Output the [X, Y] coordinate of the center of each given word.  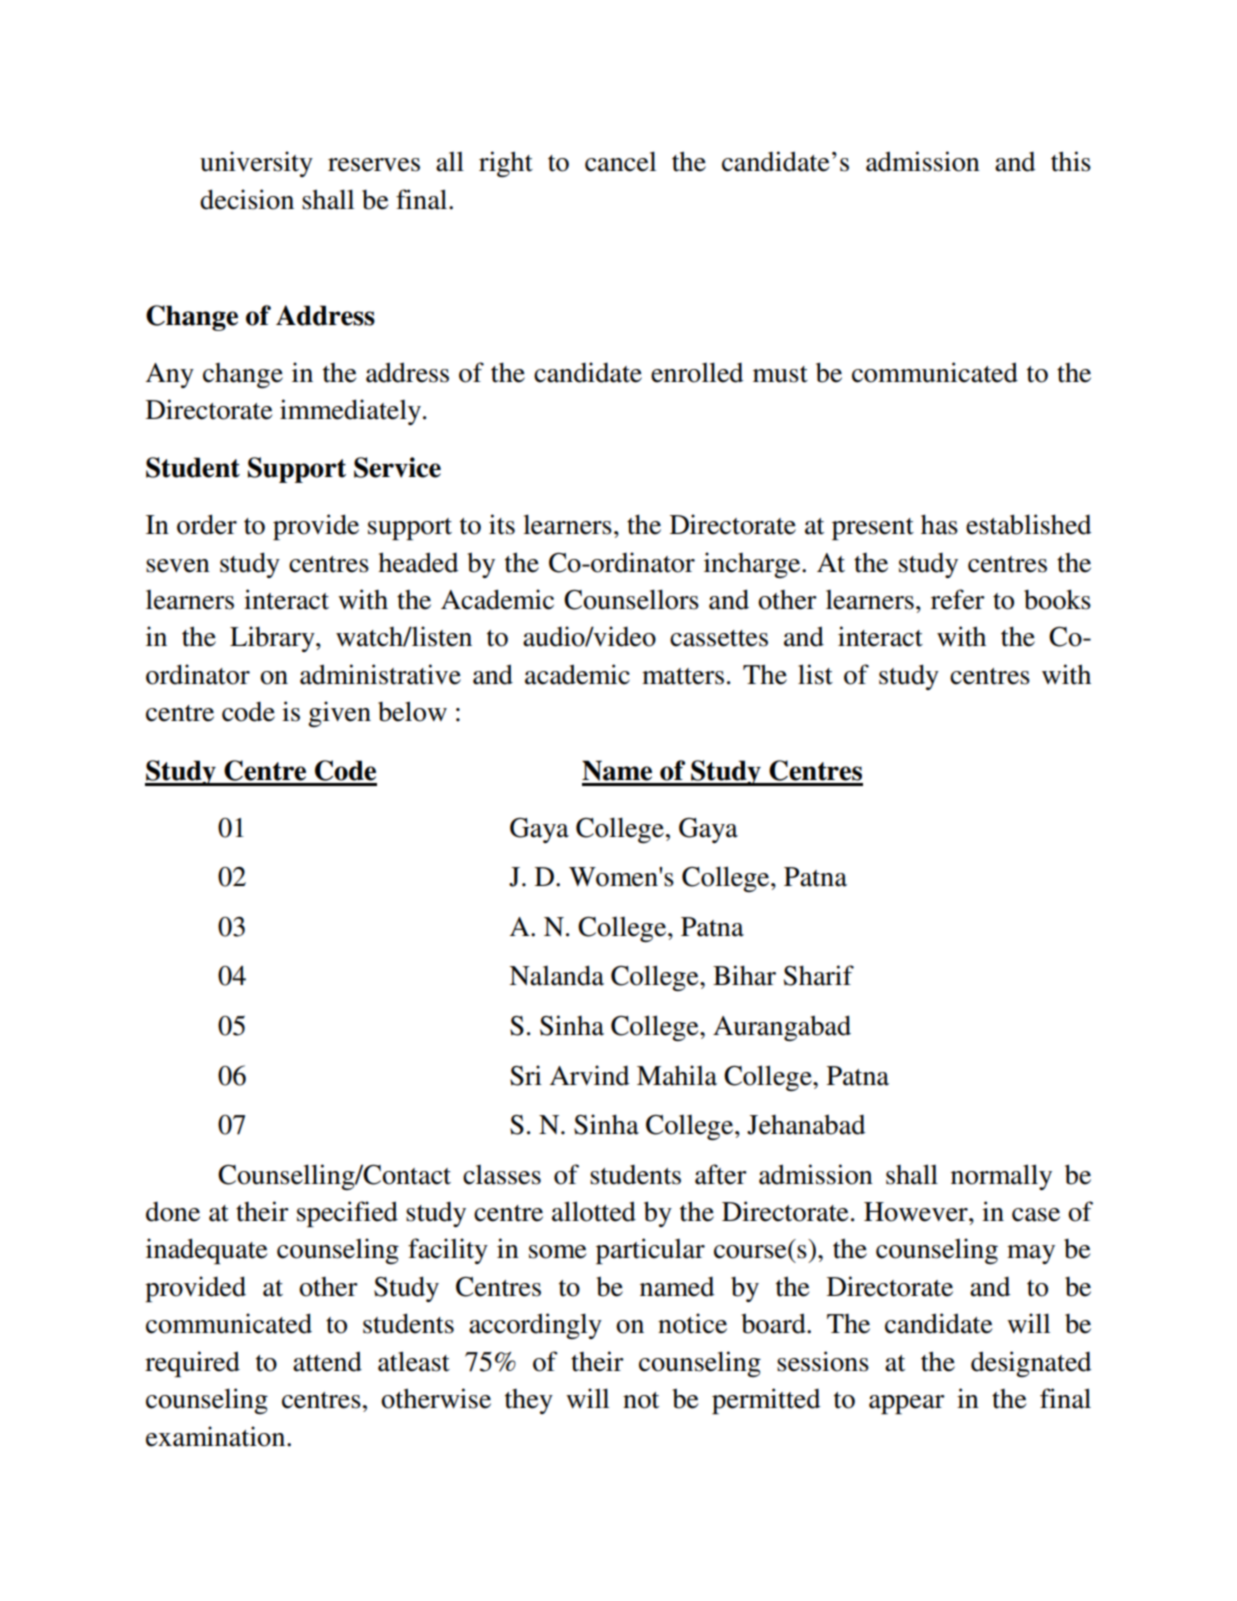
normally [1001, 1177]
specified [347, 1214]
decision [247, 199]
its [502, 524]
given [339, 714]
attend [327, 1361]
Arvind [589, 1075]
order [207, 524]
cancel [620, 161]
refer [958, 599]
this [1071, 161]
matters [683, 676]
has [939, 524]
